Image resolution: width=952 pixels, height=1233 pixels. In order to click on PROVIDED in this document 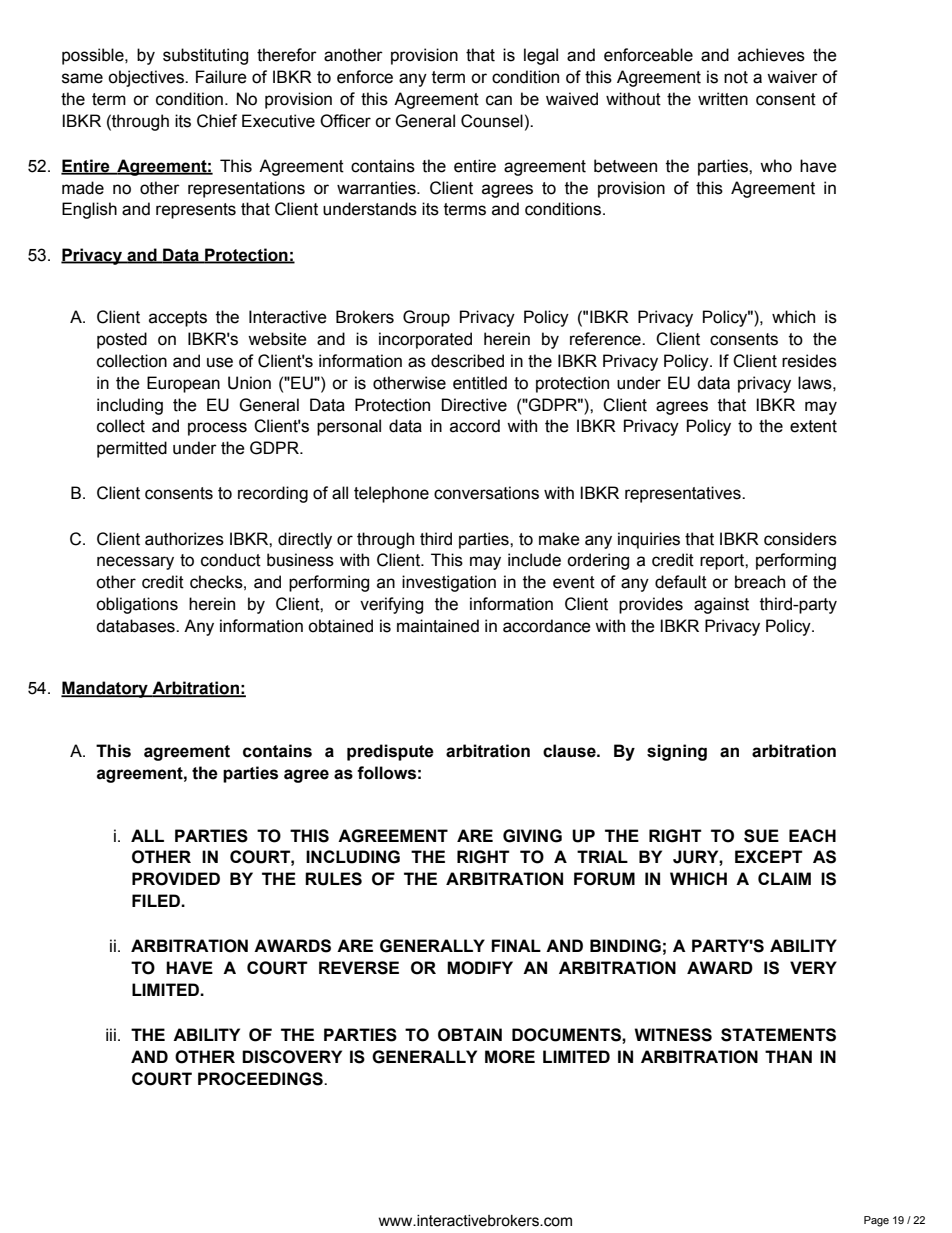, I will do `click(176, 879)`.
